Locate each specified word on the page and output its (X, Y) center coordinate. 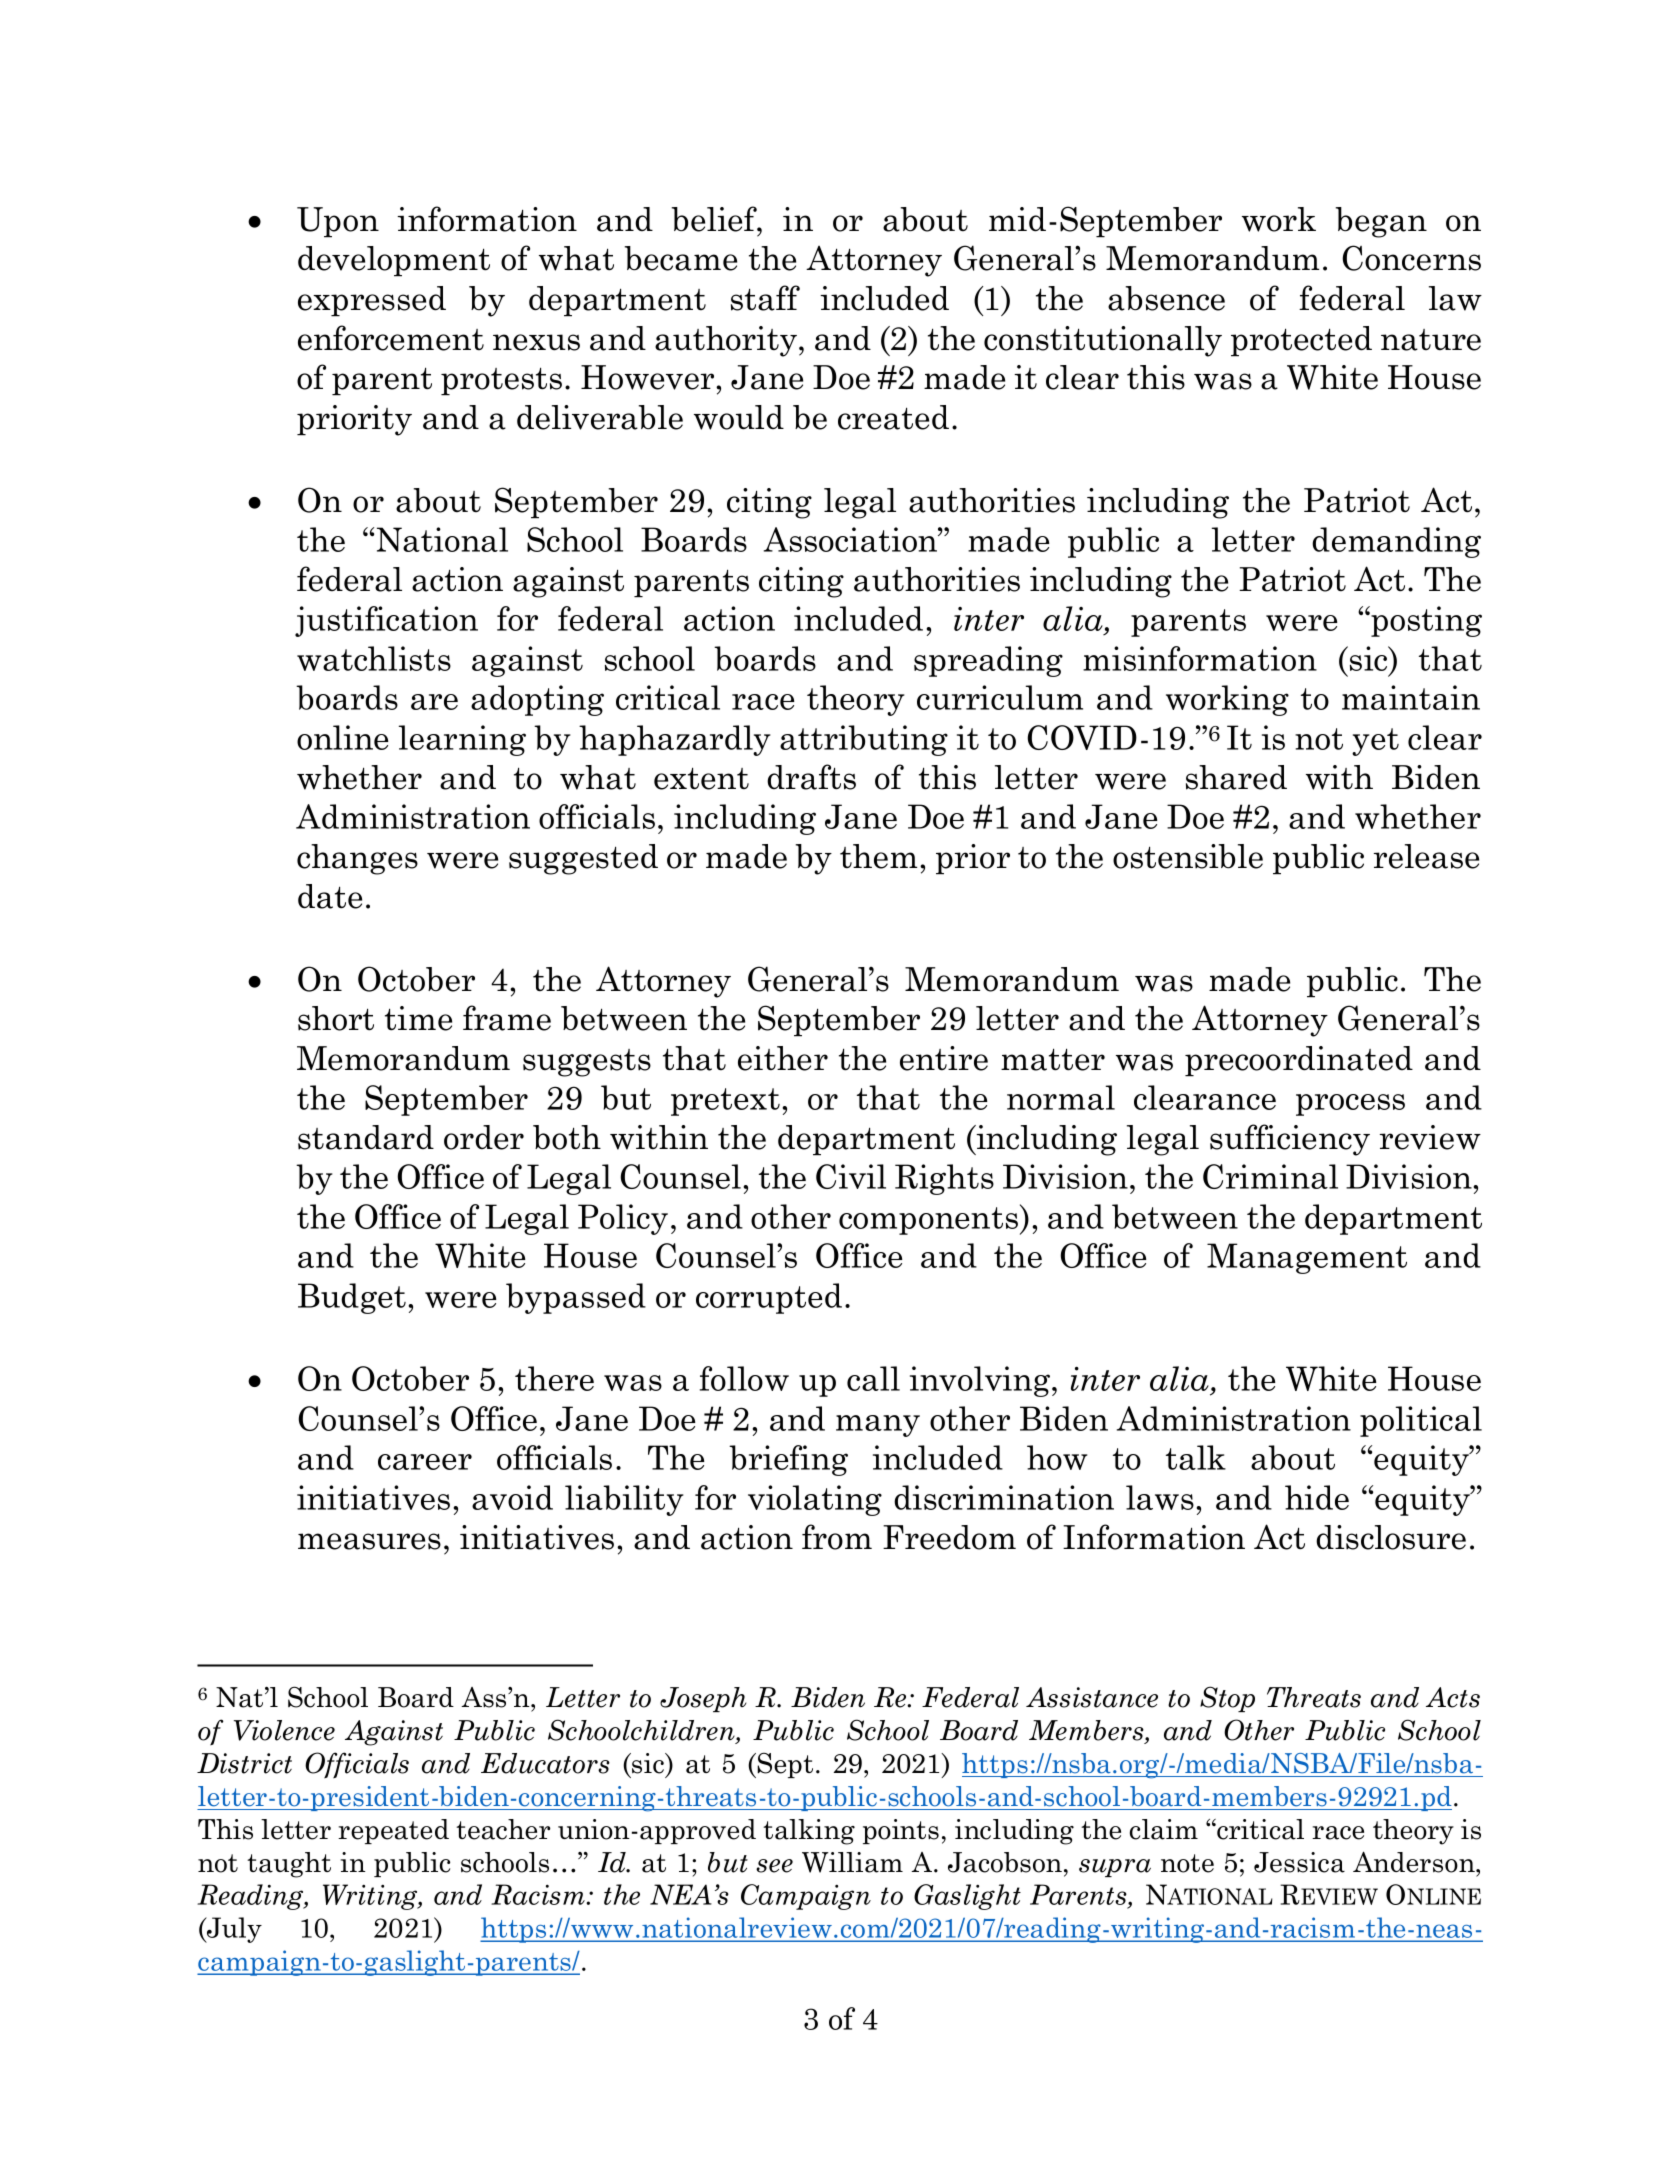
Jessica (1299, 1862)
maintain (1411, 697)
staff (765, 298)
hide (1317, 1497)
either (783, 1058)
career (425, 1462)
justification (386, 621)
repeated (393, 1831)
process (1350, 1105)
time (418, 1018)
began (1381, 222)
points (901, 1831)
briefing (788, 1460)
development (394, 261)
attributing (864, 740)
